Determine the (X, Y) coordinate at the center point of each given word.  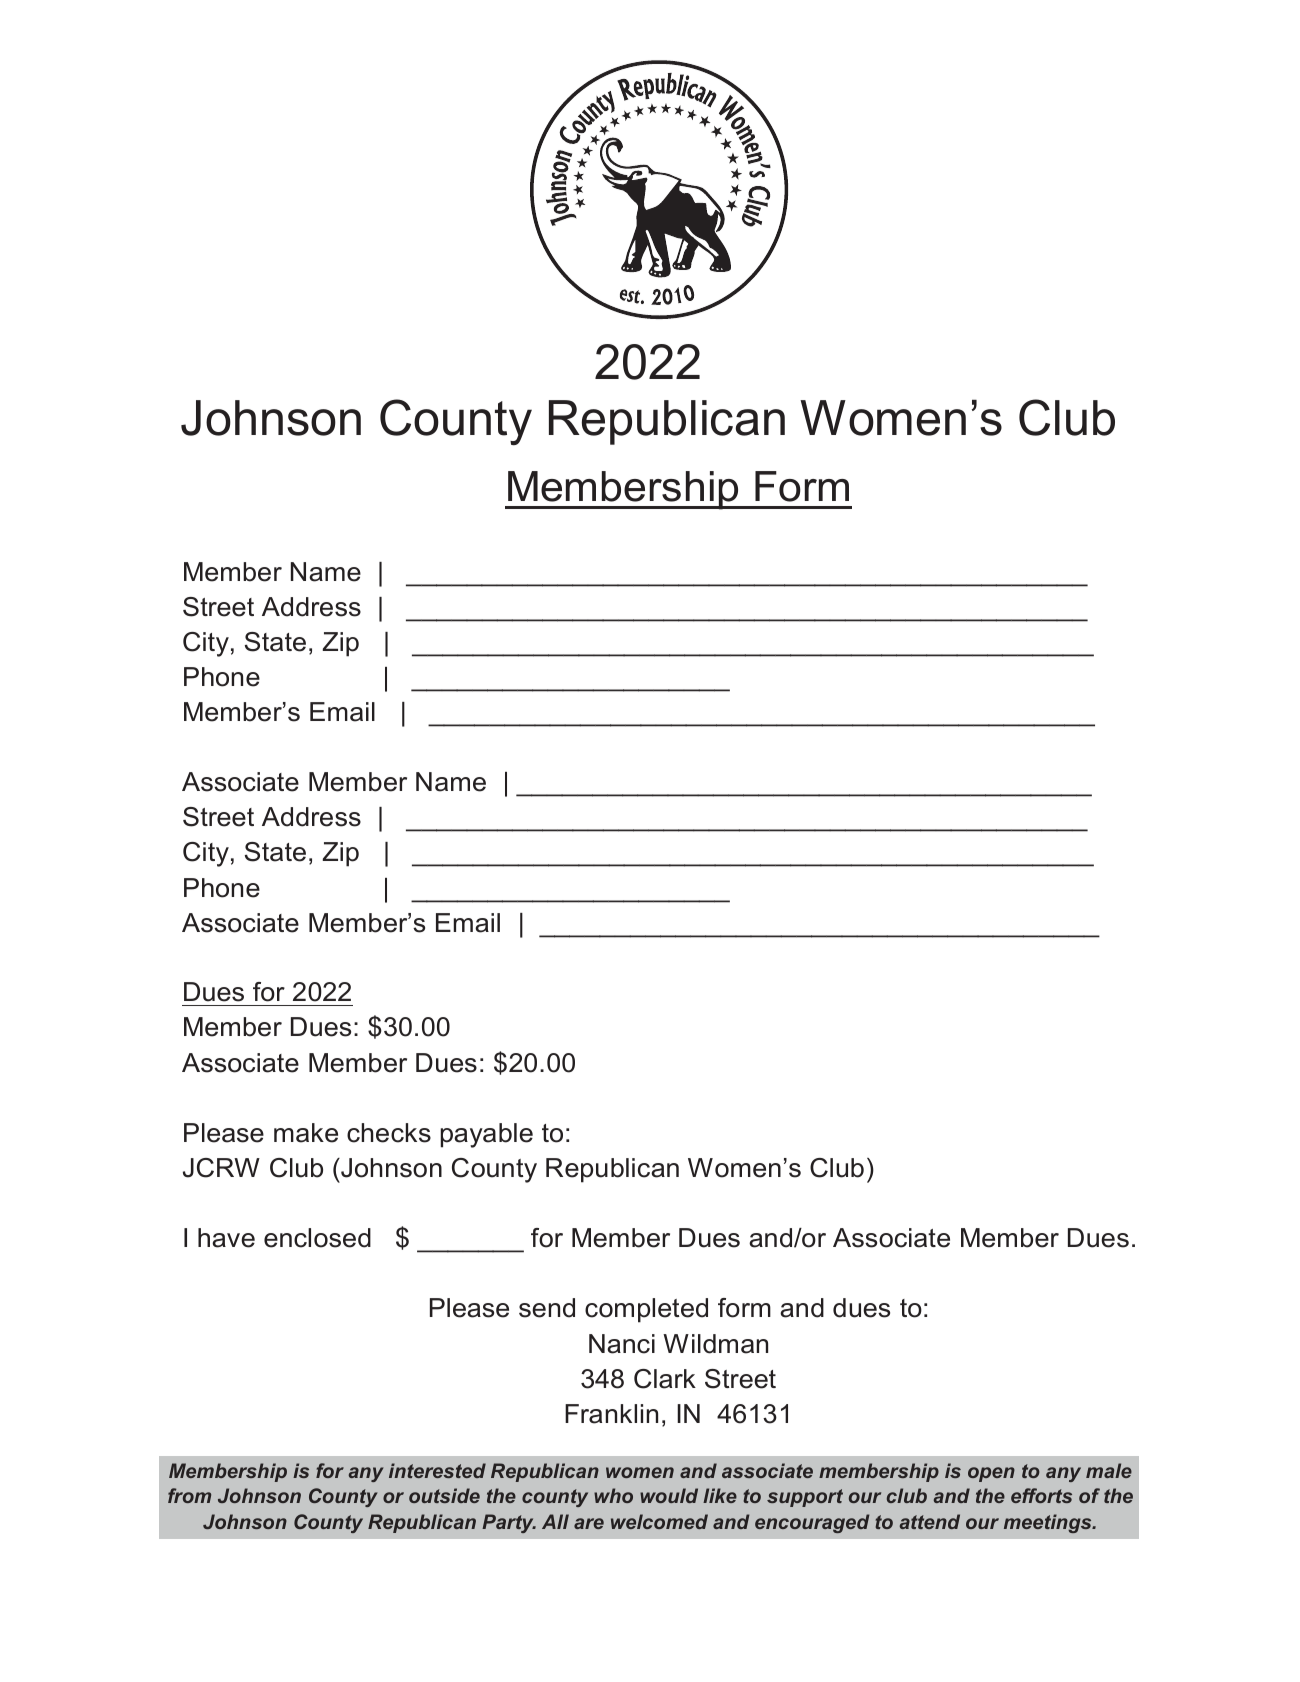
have (226, 1238)
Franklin (611, 1414)
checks (389, 1133)
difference (399, 716)
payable (486, 1135)
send (547, 1308)
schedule (609, 585)
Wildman (715, 1344)
